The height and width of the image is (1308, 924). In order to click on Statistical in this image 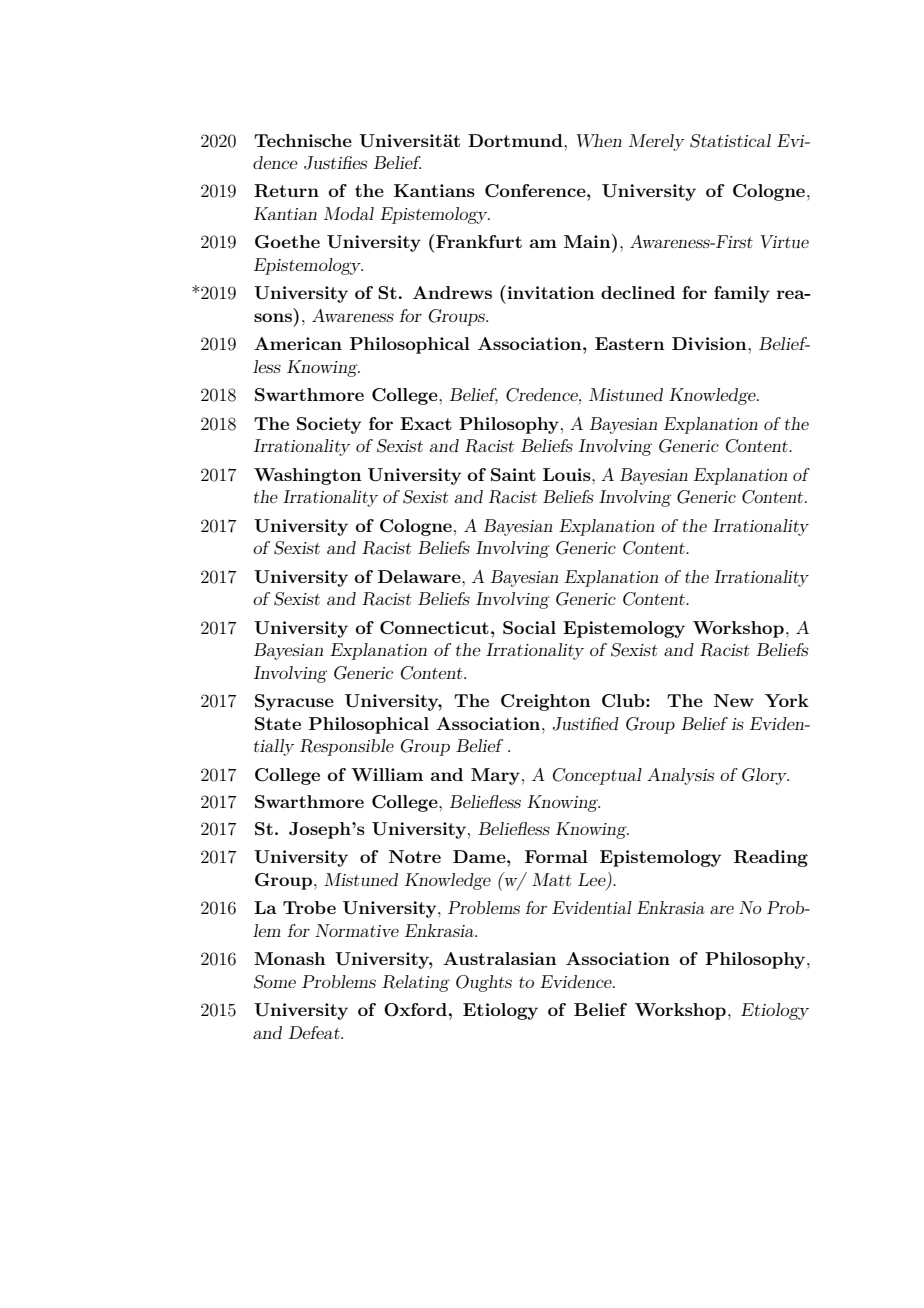, I will do `click(730, 141)`.
